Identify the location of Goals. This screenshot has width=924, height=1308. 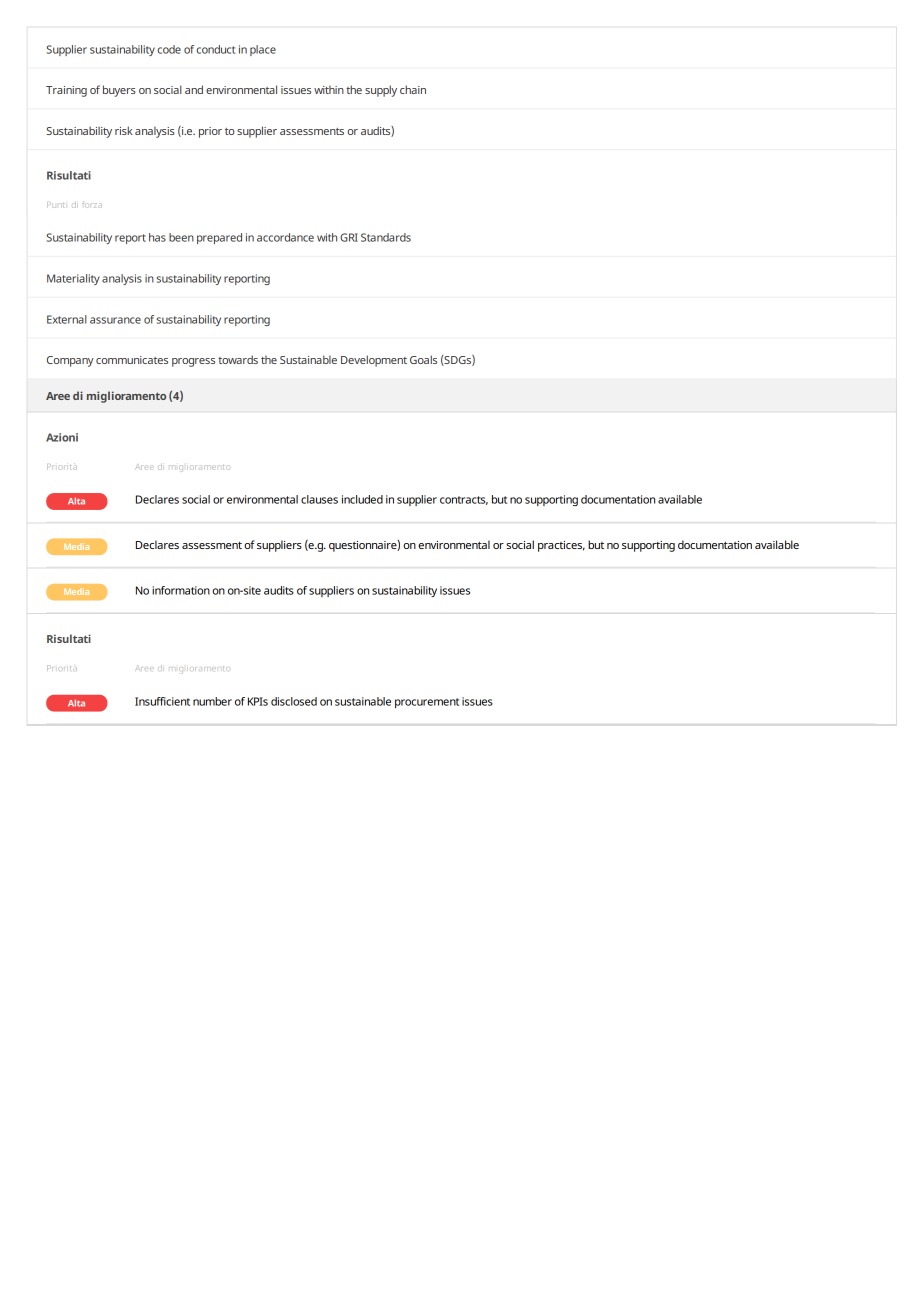
(423, 359).
